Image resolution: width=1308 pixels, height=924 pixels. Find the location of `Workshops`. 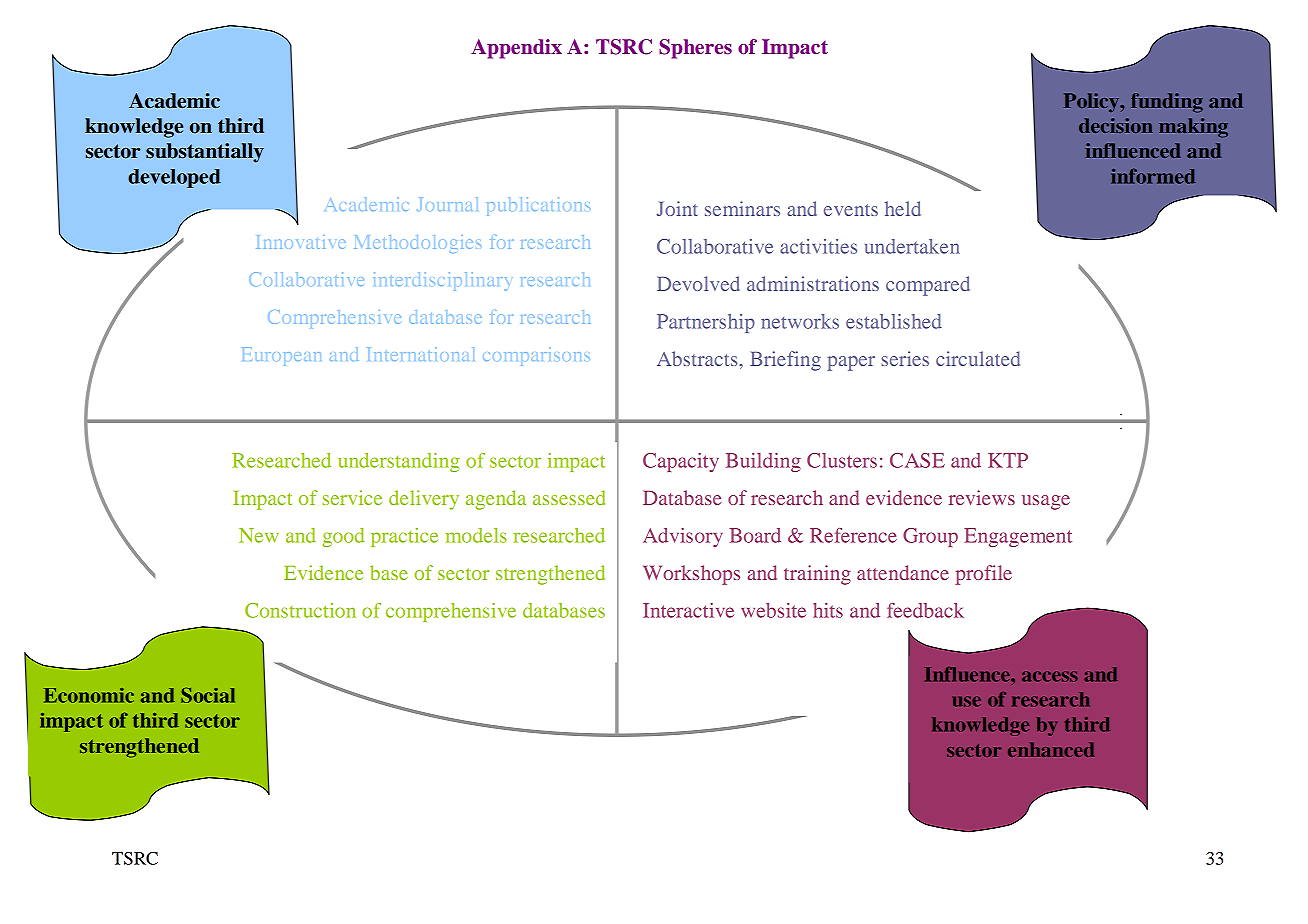

Workshops is located at coordinates (691, 575).
